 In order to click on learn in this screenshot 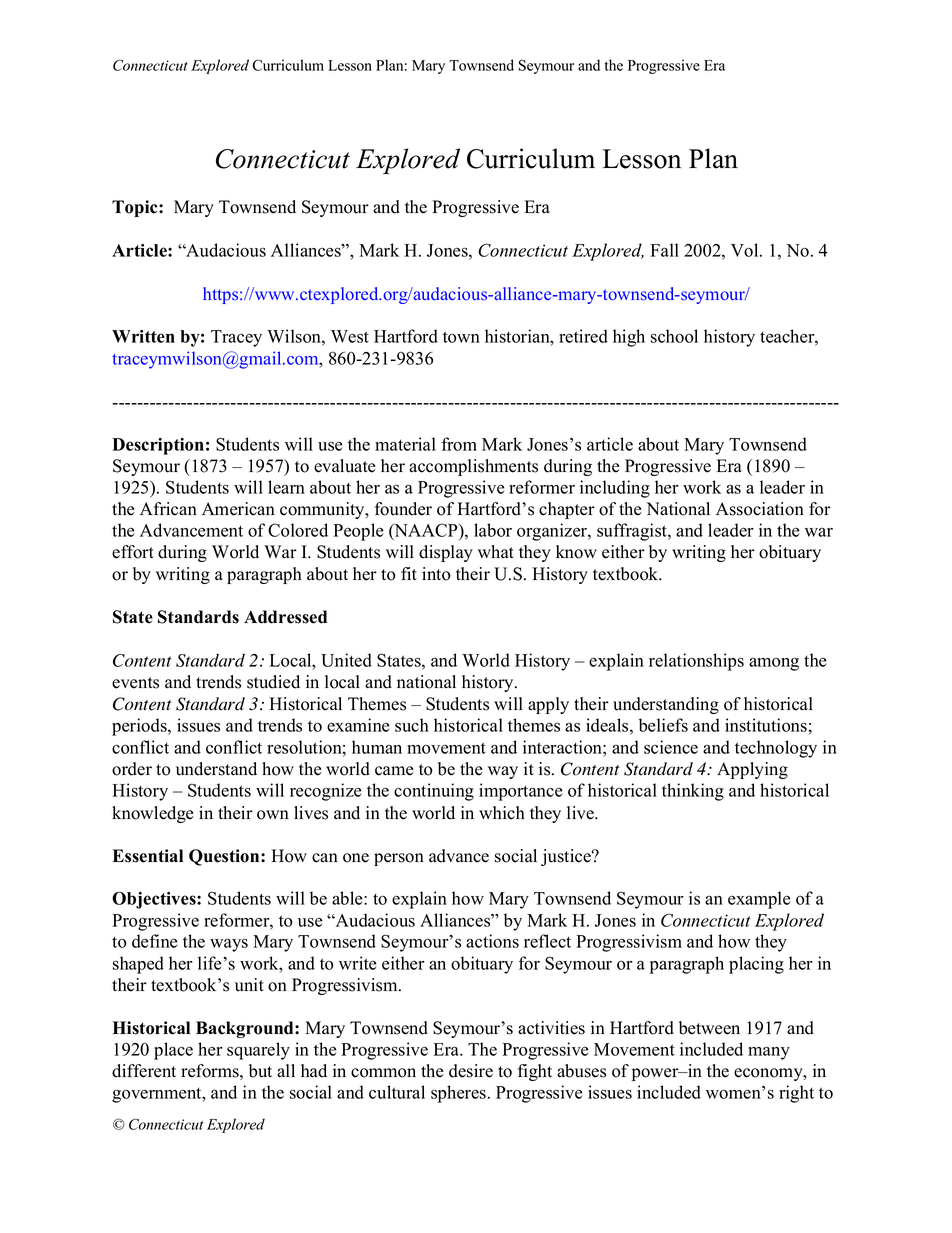, I will do `click(286, 487)`.
